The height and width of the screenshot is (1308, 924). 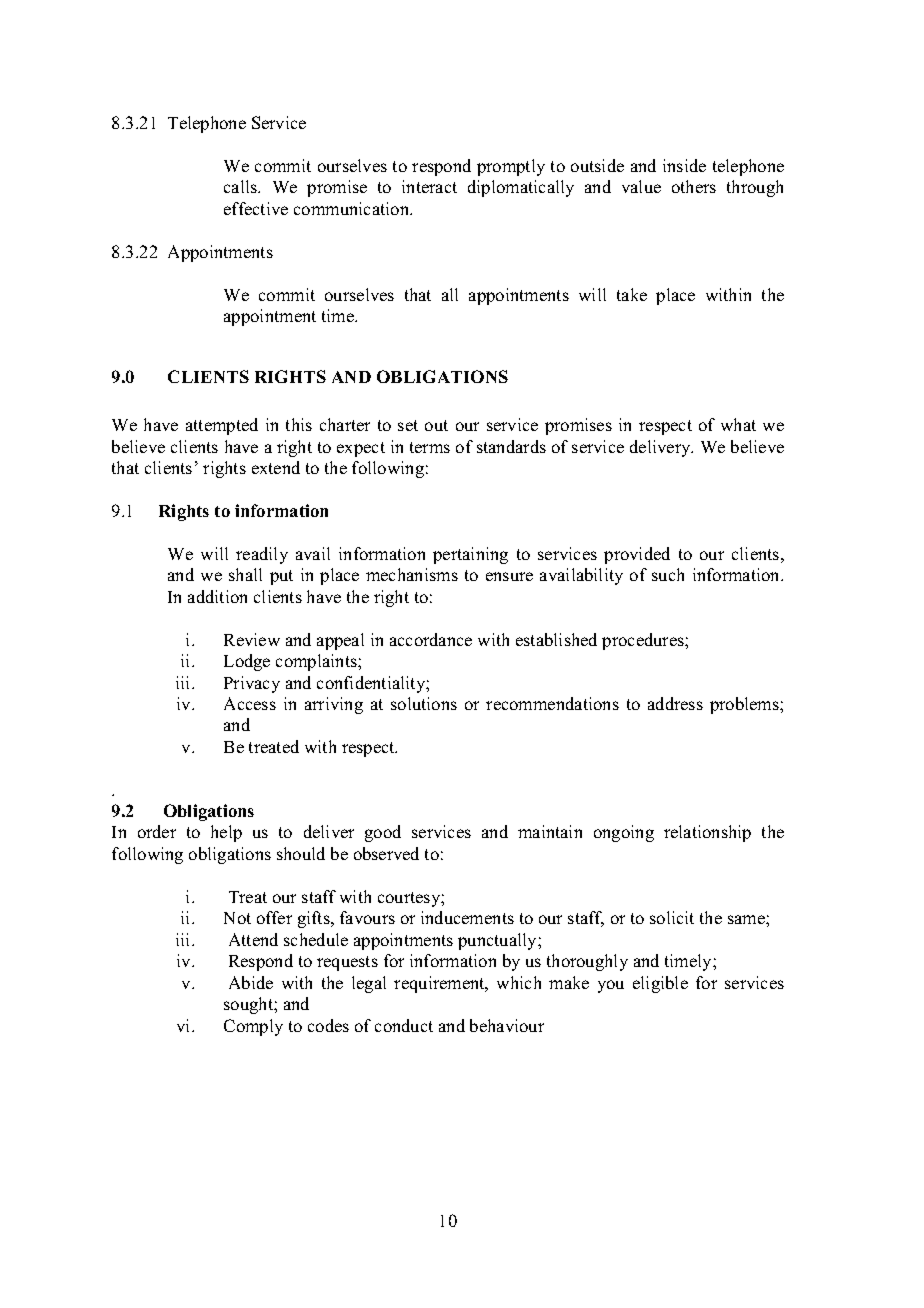 What do you see at coordinates (412, 574) in the screenshot?
I see `mechanisms` at bounding box center [412, 574].
